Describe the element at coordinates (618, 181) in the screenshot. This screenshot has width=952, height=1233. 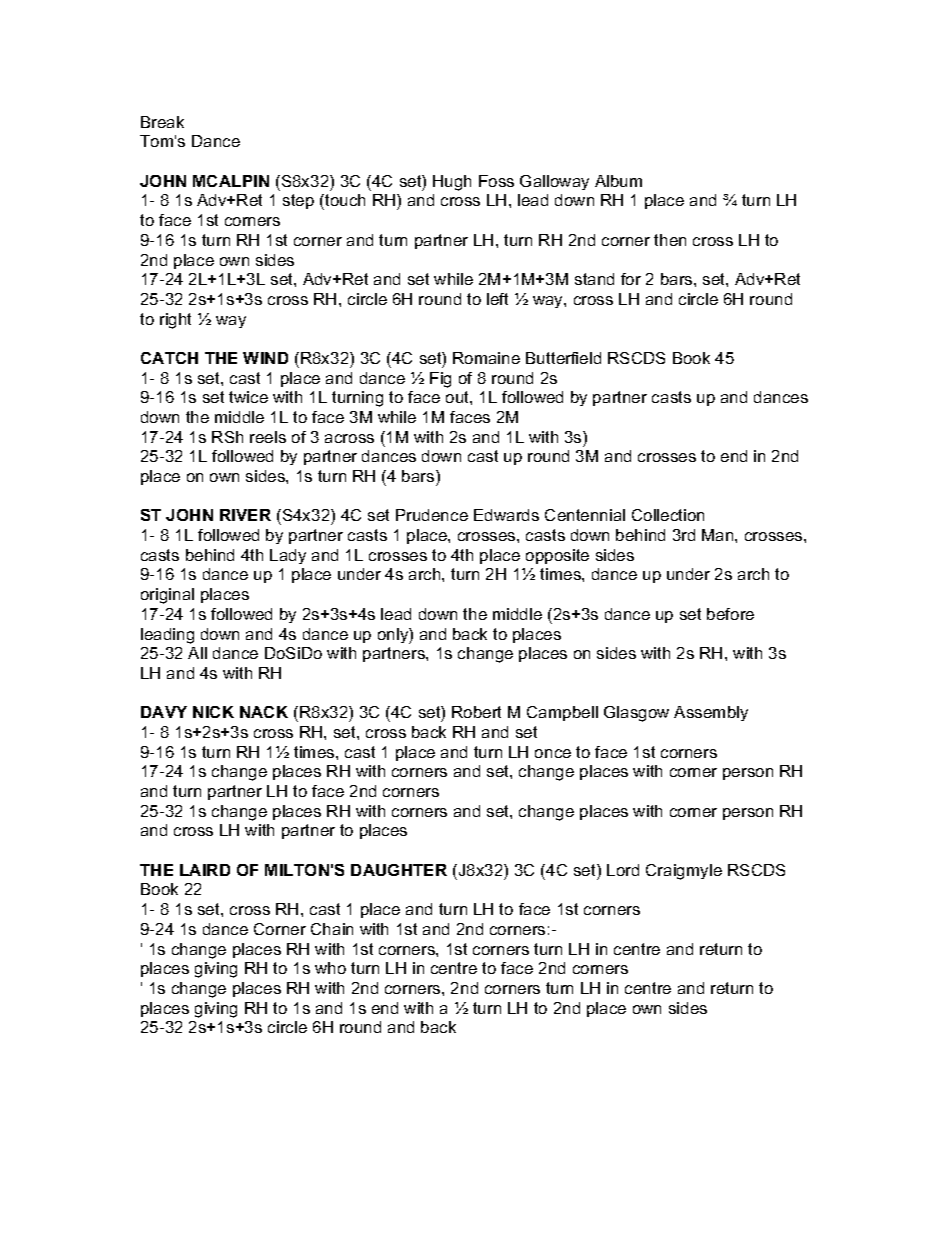
I see `Album` at that location.
